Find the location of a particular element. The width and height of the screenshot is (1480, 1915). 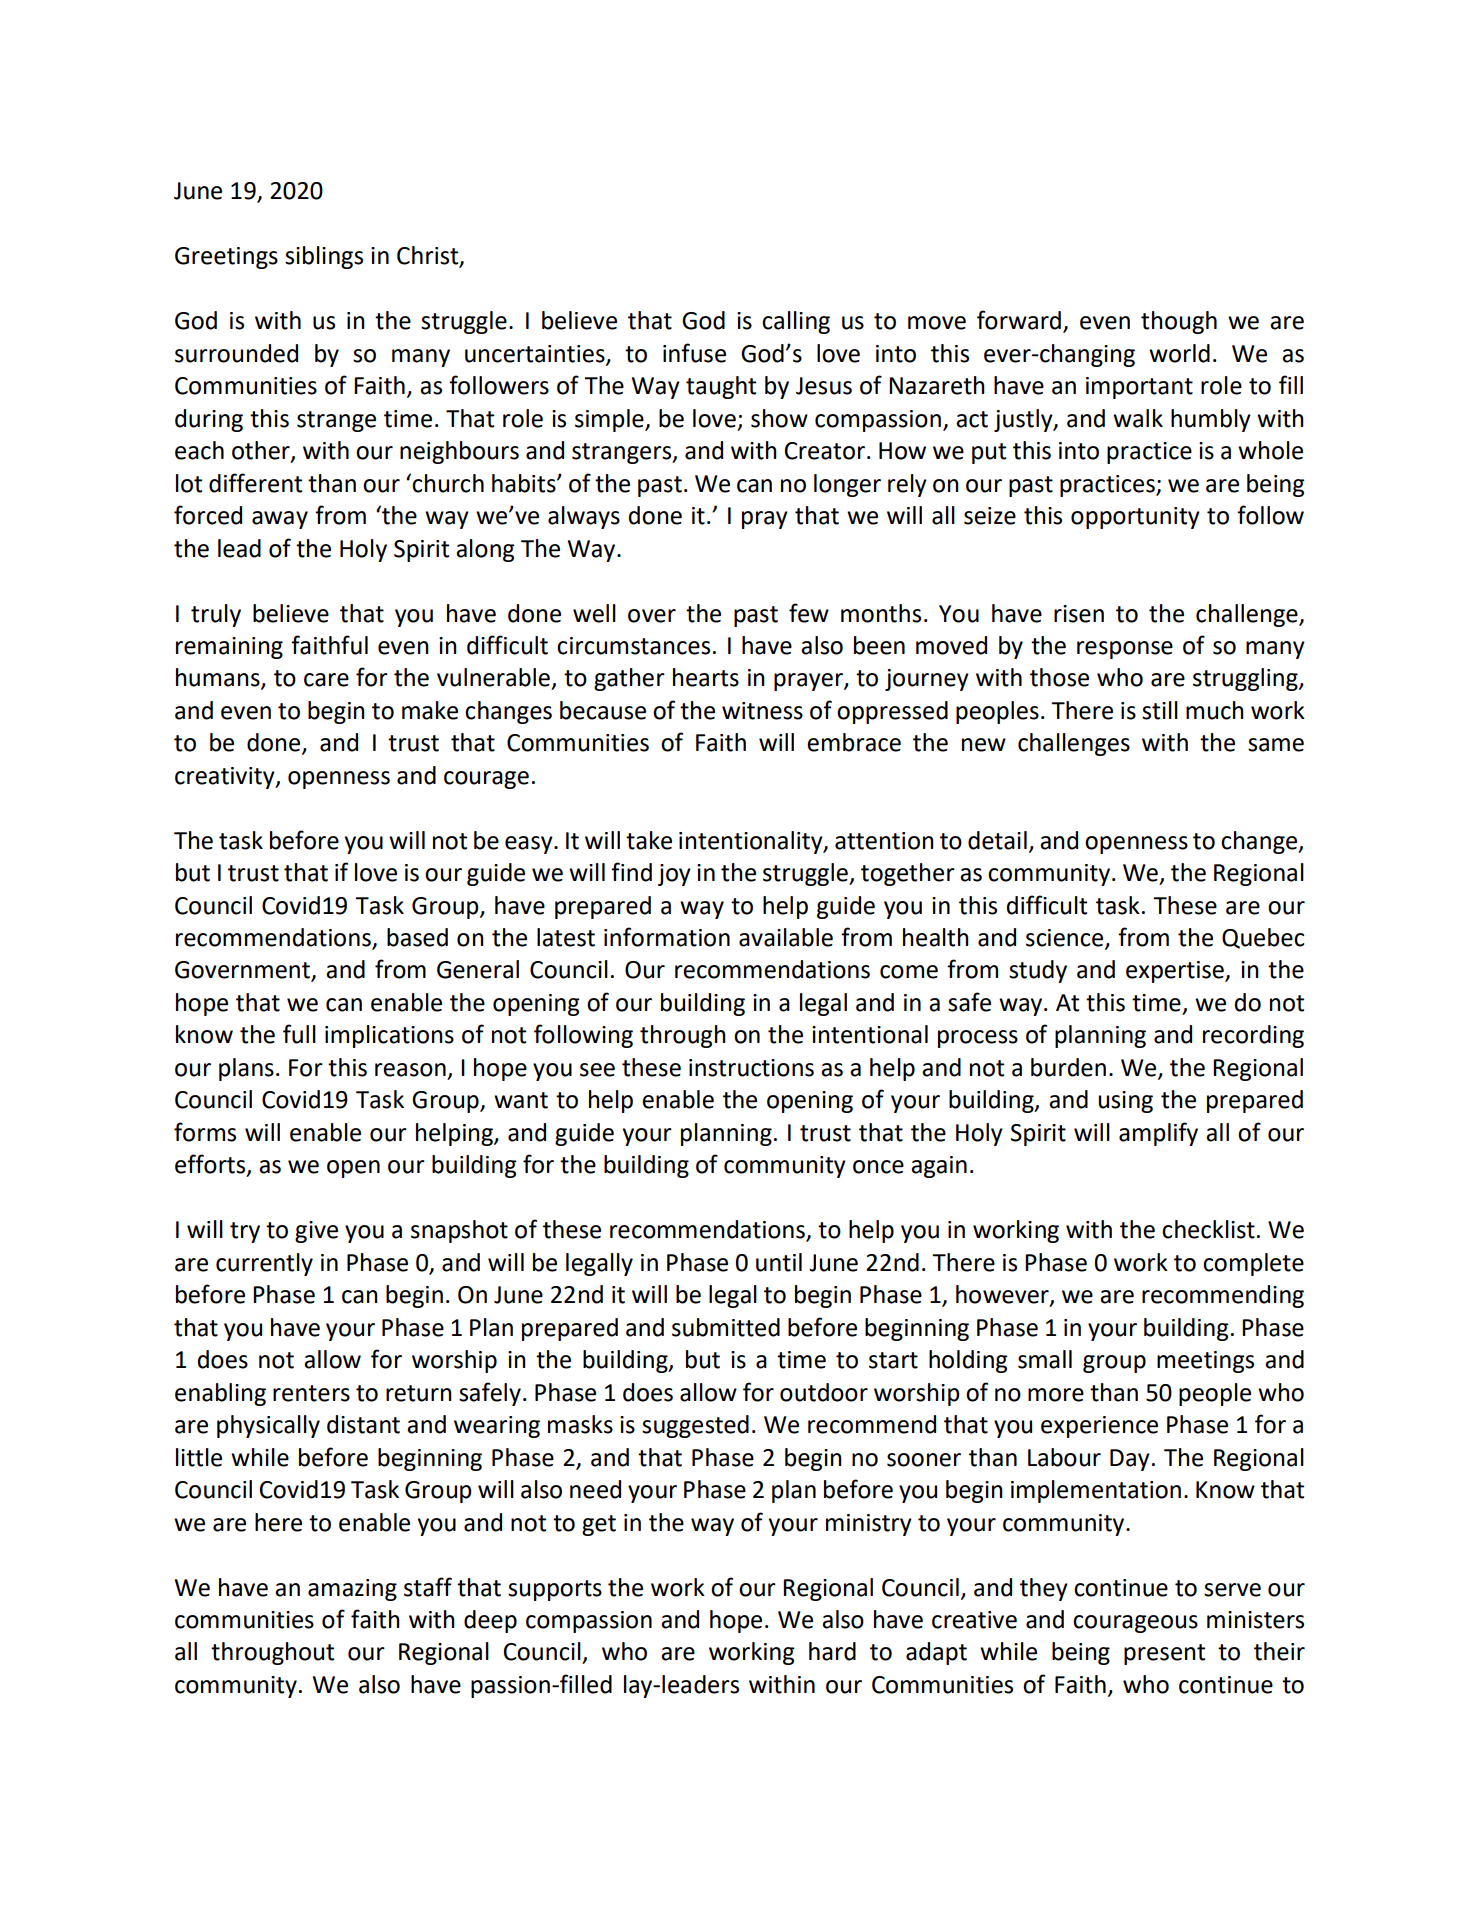

few is located at coordinates (809, 613).
